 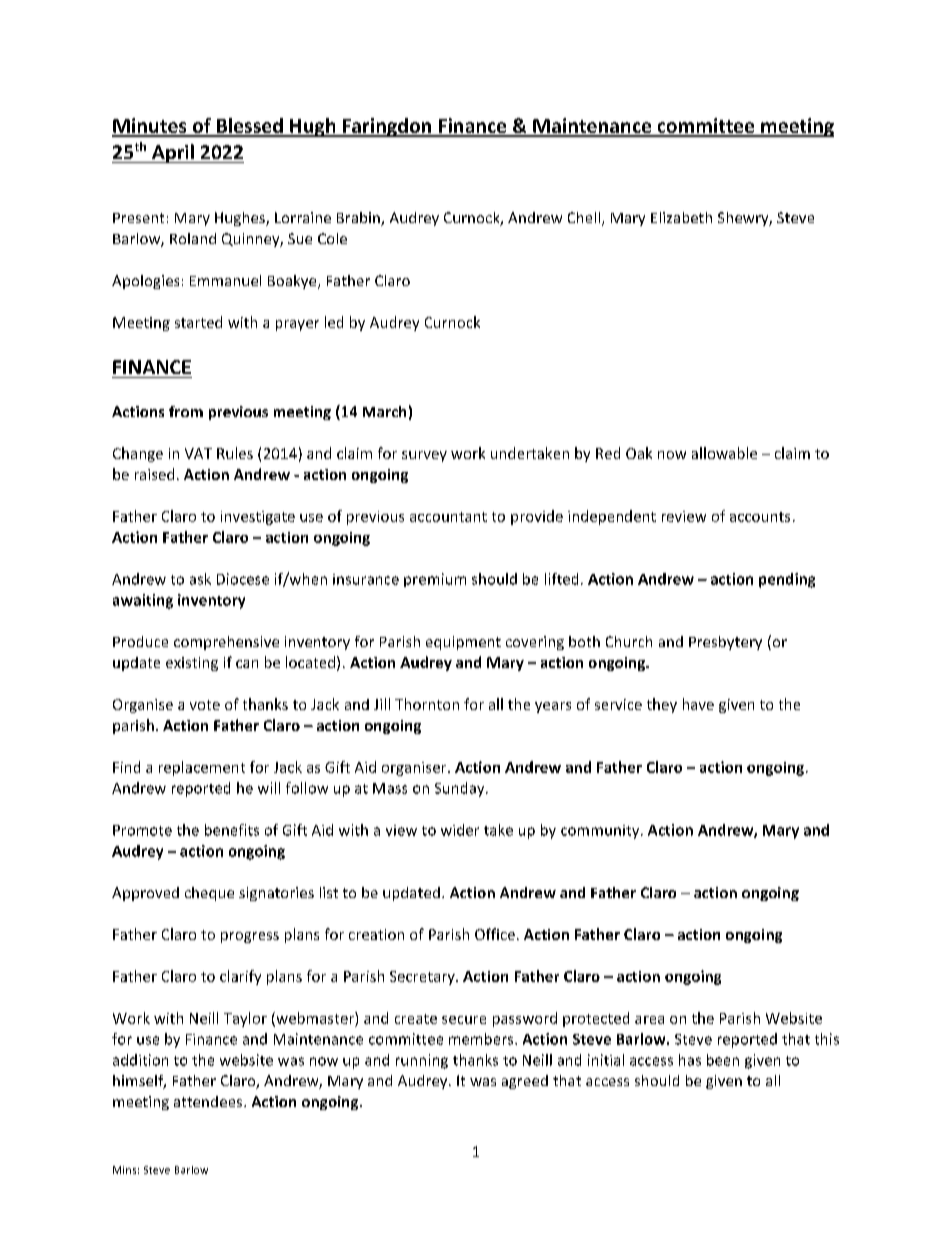 What do you see at coordinates (760, 517) in the screenshot?
I see `accounts` at bounding box center [760, 517].
